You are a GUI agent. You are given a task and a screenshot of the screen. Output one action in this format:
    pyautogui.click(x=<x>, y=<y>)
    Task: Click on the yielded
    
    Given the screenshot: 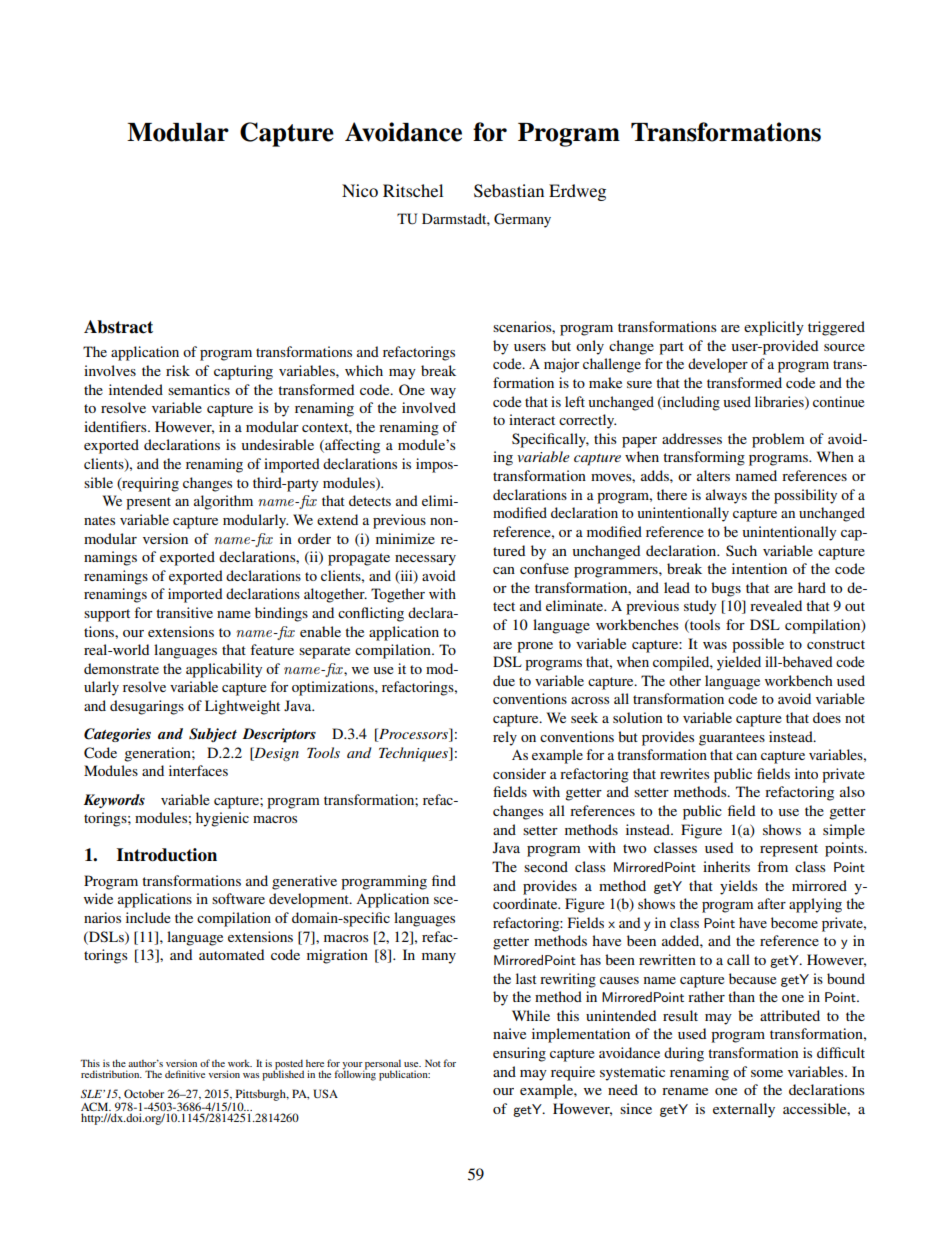 What is the action you would take?
    pyautogui.click(x=739, y=663)
